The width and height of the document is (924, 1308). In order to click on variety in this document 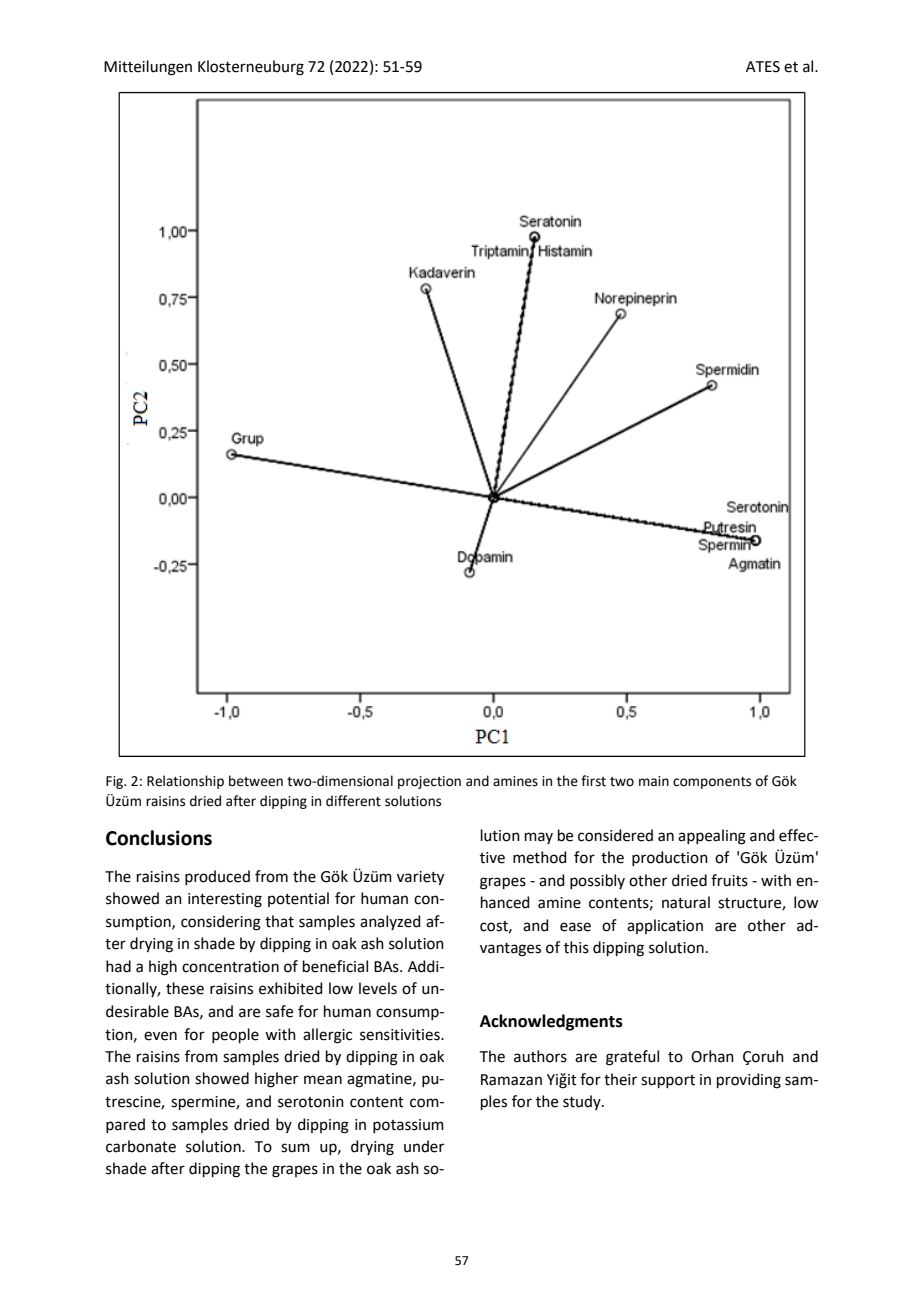, I will do `click(420, 878)`.
